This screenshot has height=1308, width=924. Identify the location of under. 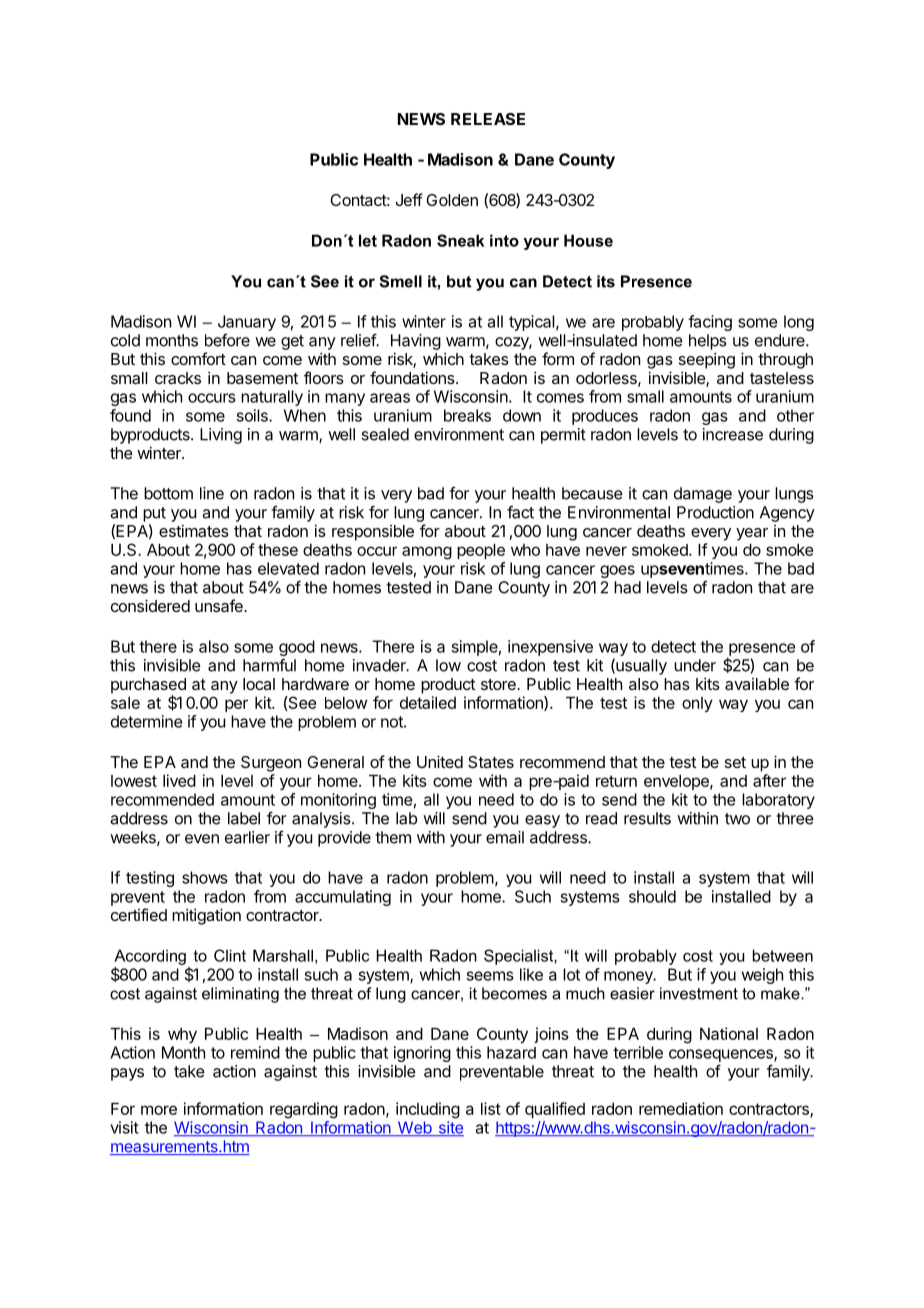
(695, 665).
